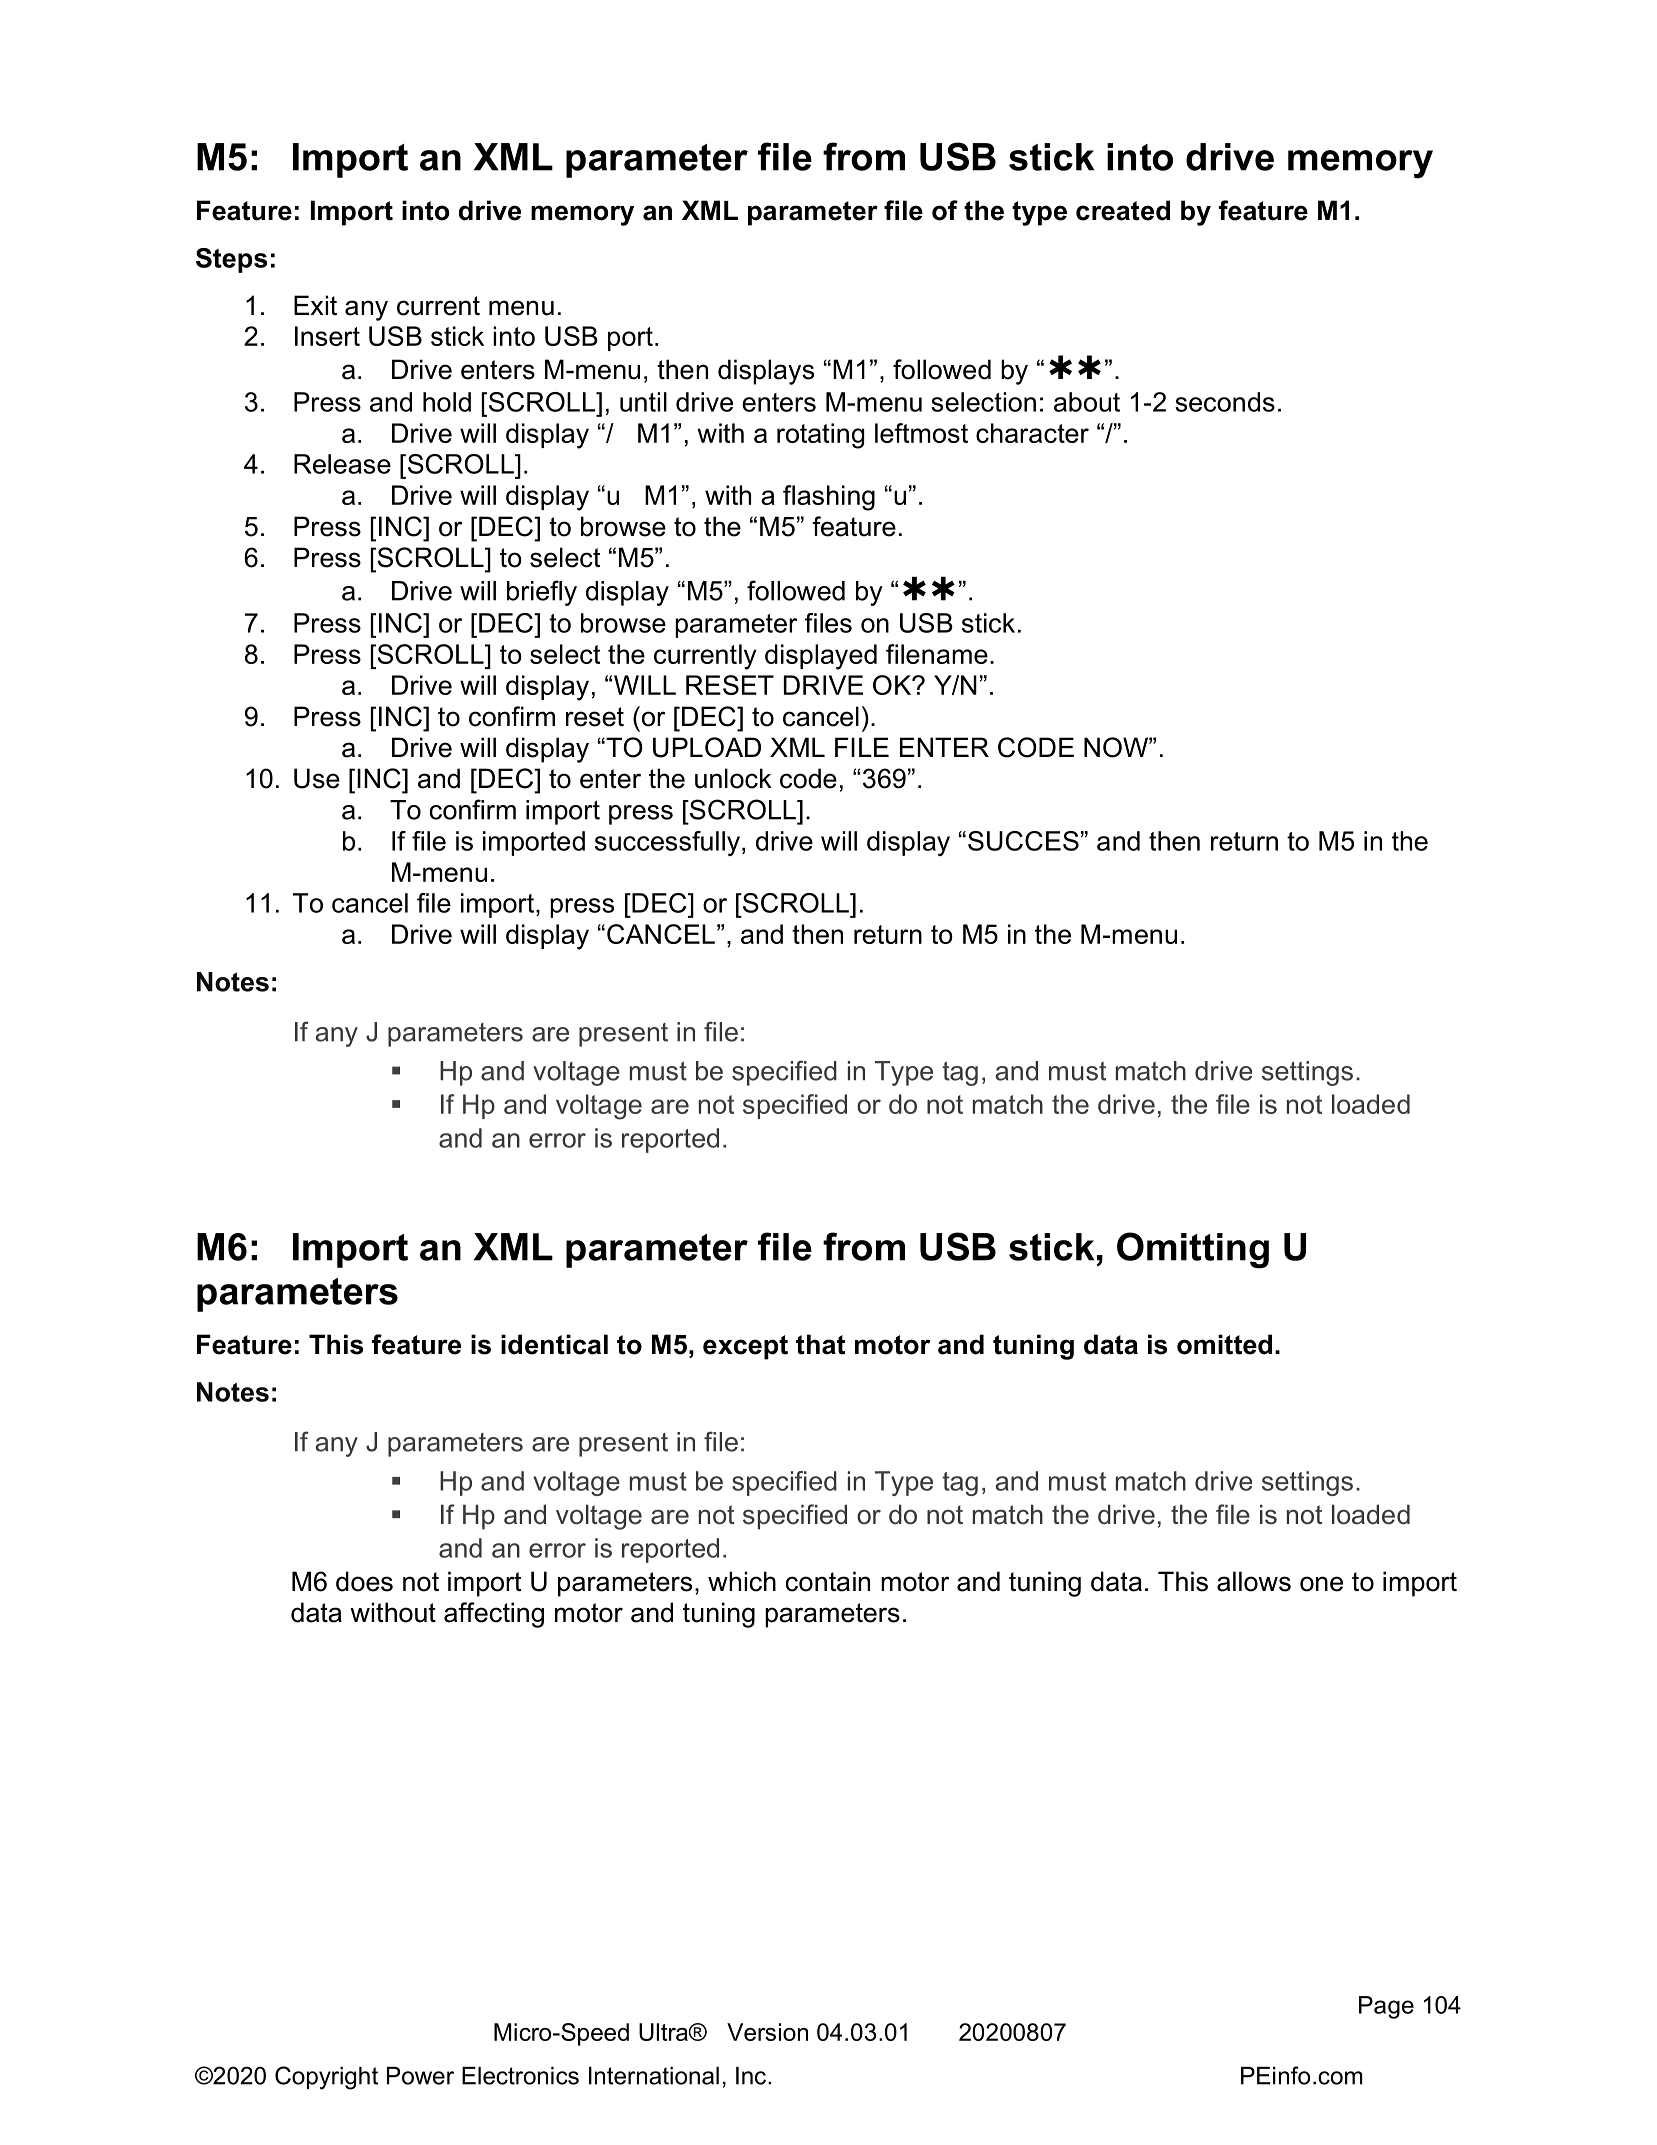 This document has height=2145, width=1657. Describe the element at coordinates (1193, 1250) in the document. I see `Omitting` at that location.
